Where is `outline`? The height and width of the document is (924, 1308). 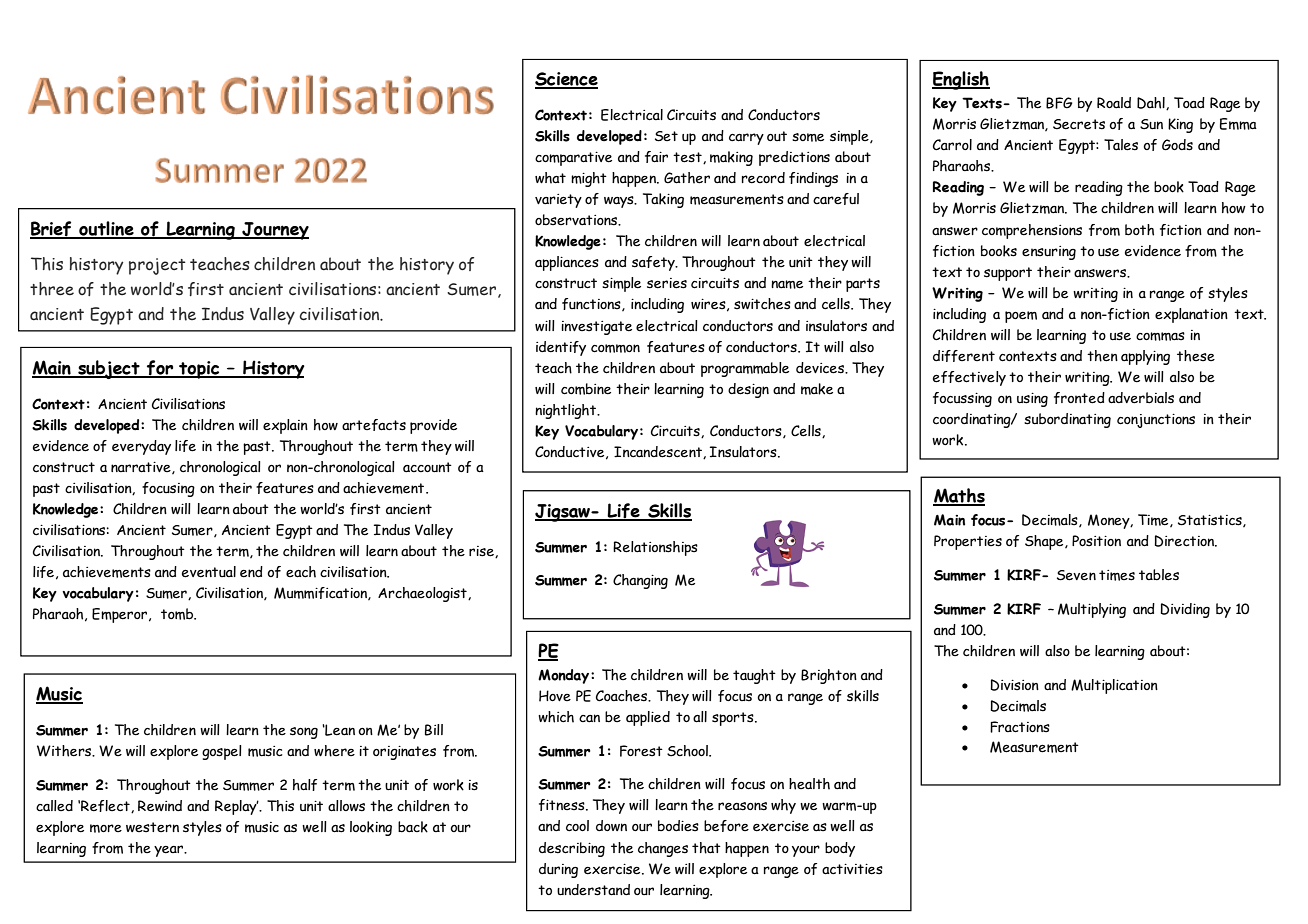
outline is located at coordinates (106, 230).
